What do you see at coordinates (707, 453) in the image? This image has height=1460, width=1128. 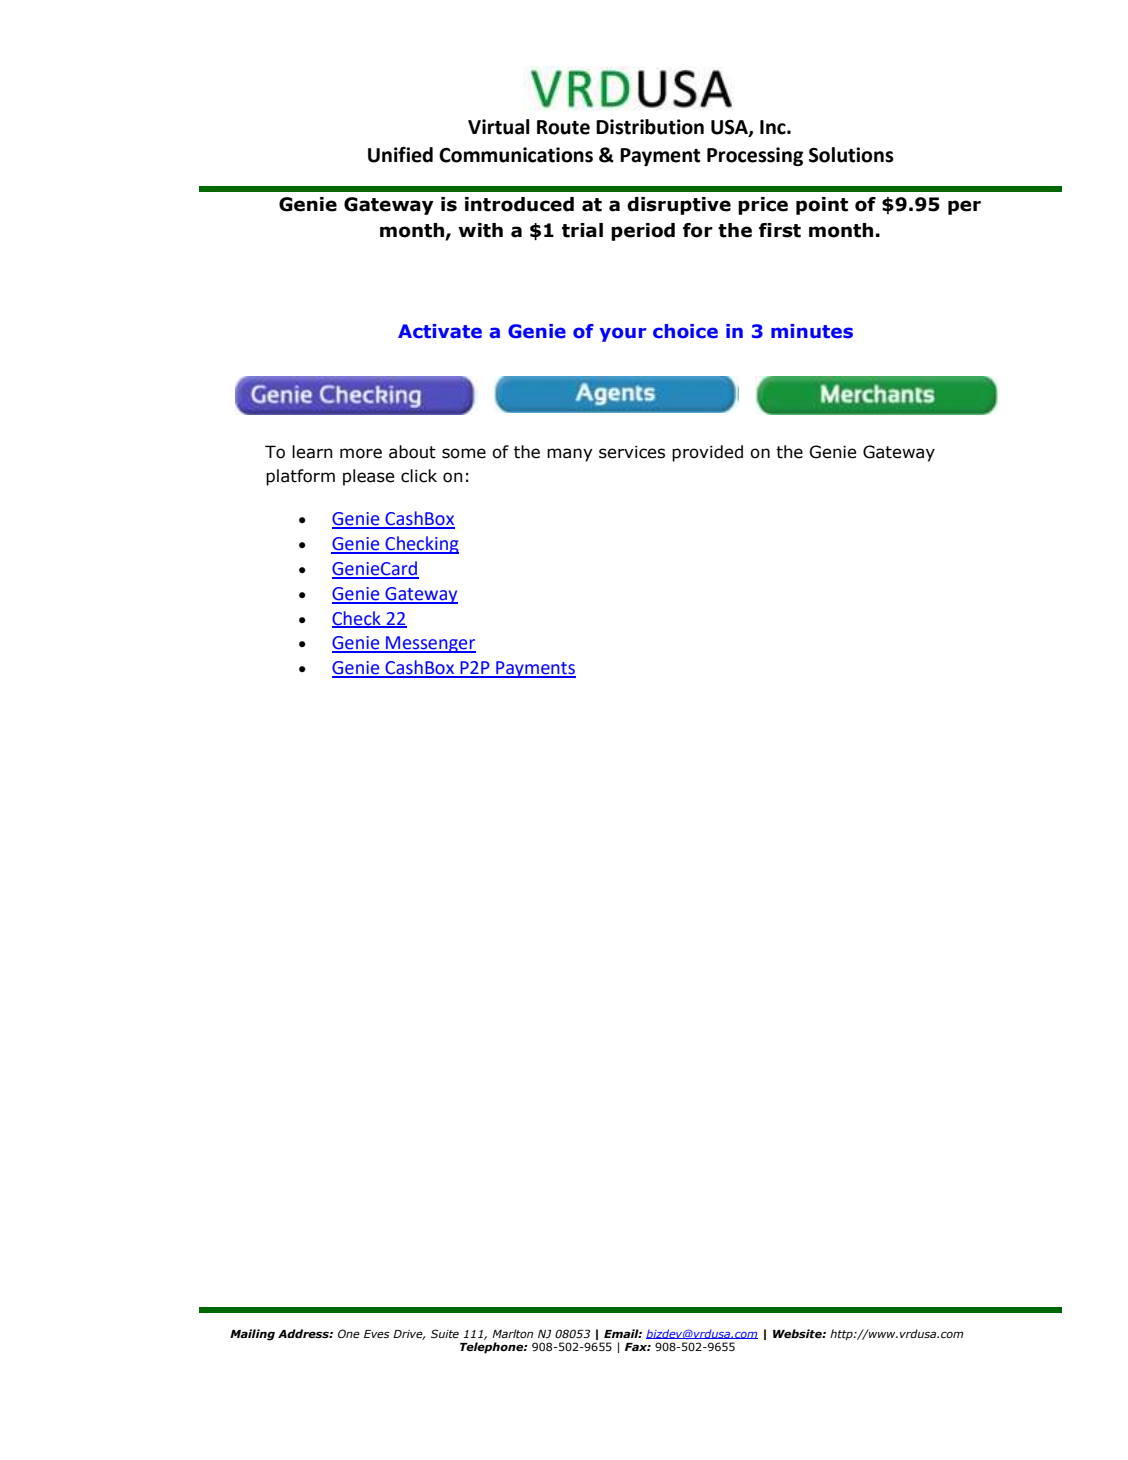 I see `provided` at bounding box center [707, 453].
